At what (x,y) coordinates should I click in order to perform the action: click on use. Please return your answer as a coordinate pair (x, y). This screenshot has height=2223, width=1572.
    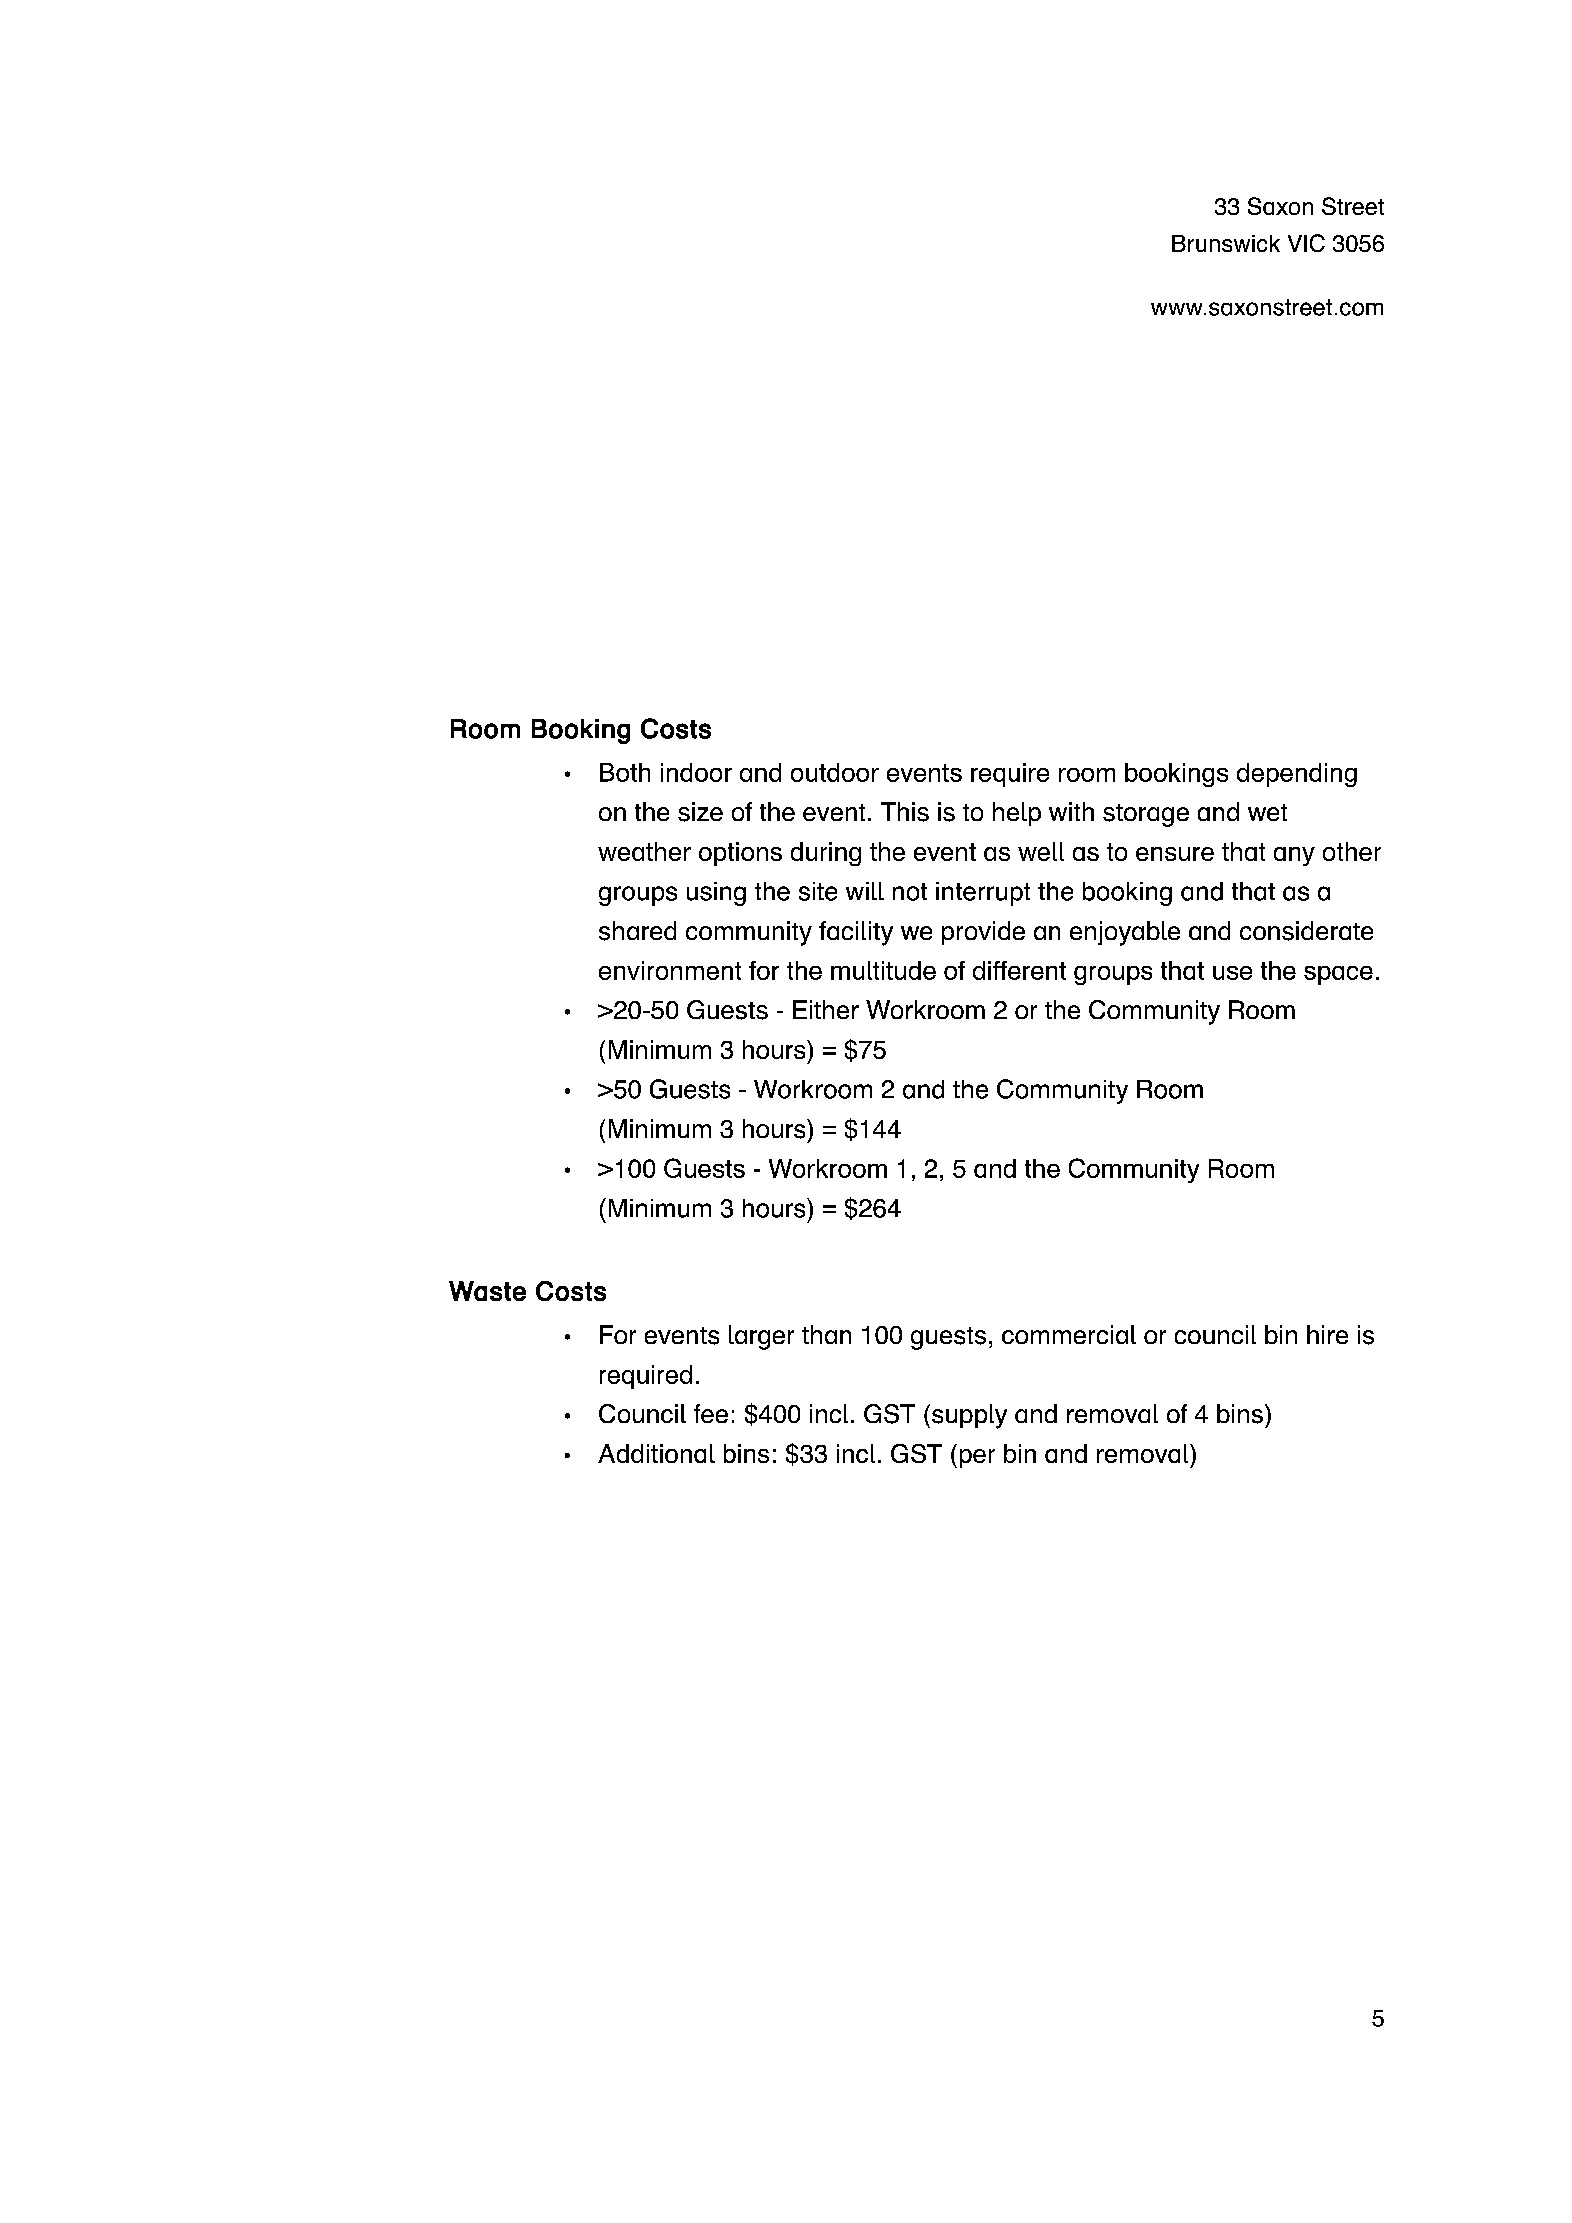
    Looking at the image, I should click on (1232, 973).
